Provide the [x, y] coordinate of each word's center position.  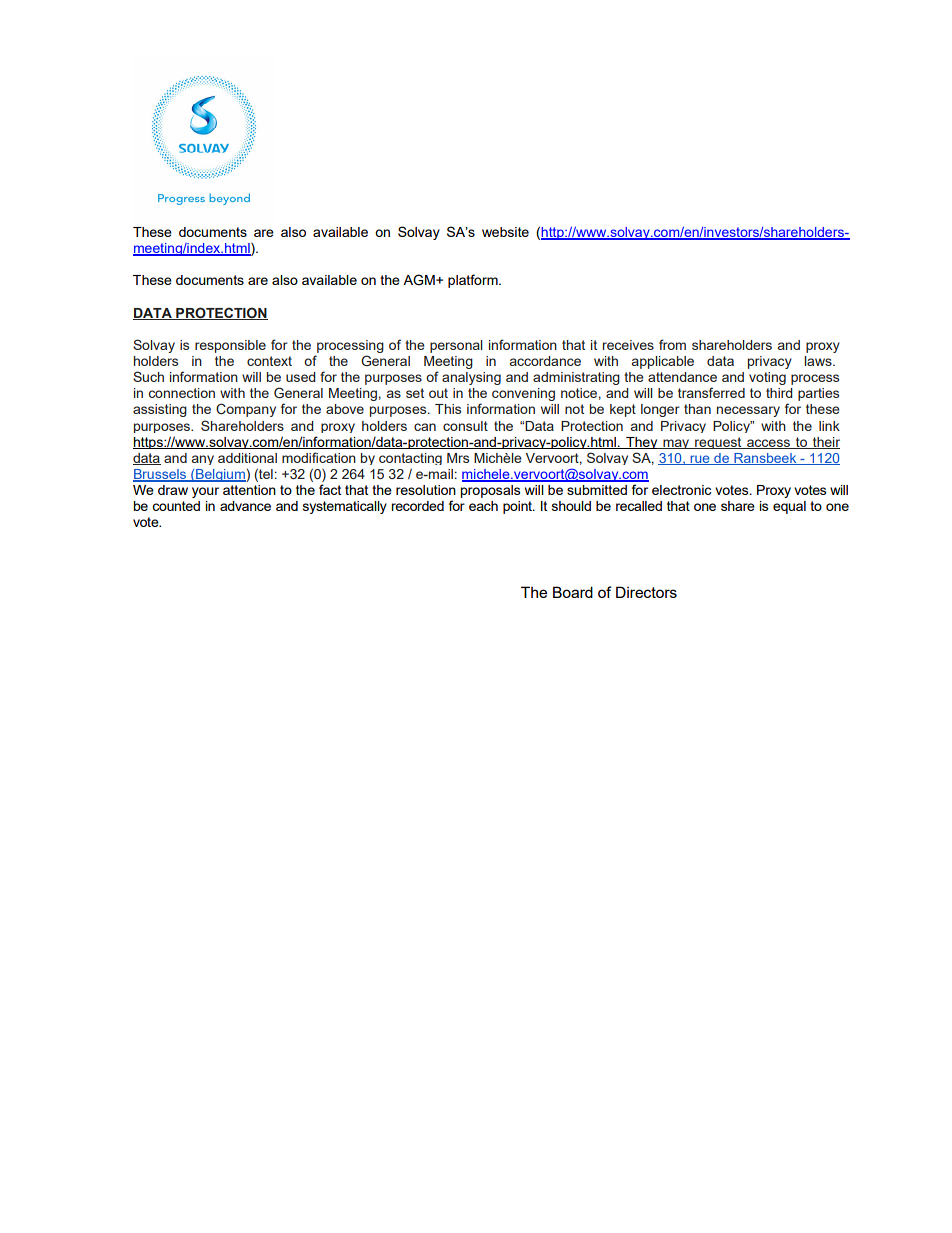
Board [573, 592]
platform [474, 281]
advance [245, 506]
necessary [748, 411]
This [448, 409]
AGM [420, 280]
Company [246, 410]
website [505, 232]
